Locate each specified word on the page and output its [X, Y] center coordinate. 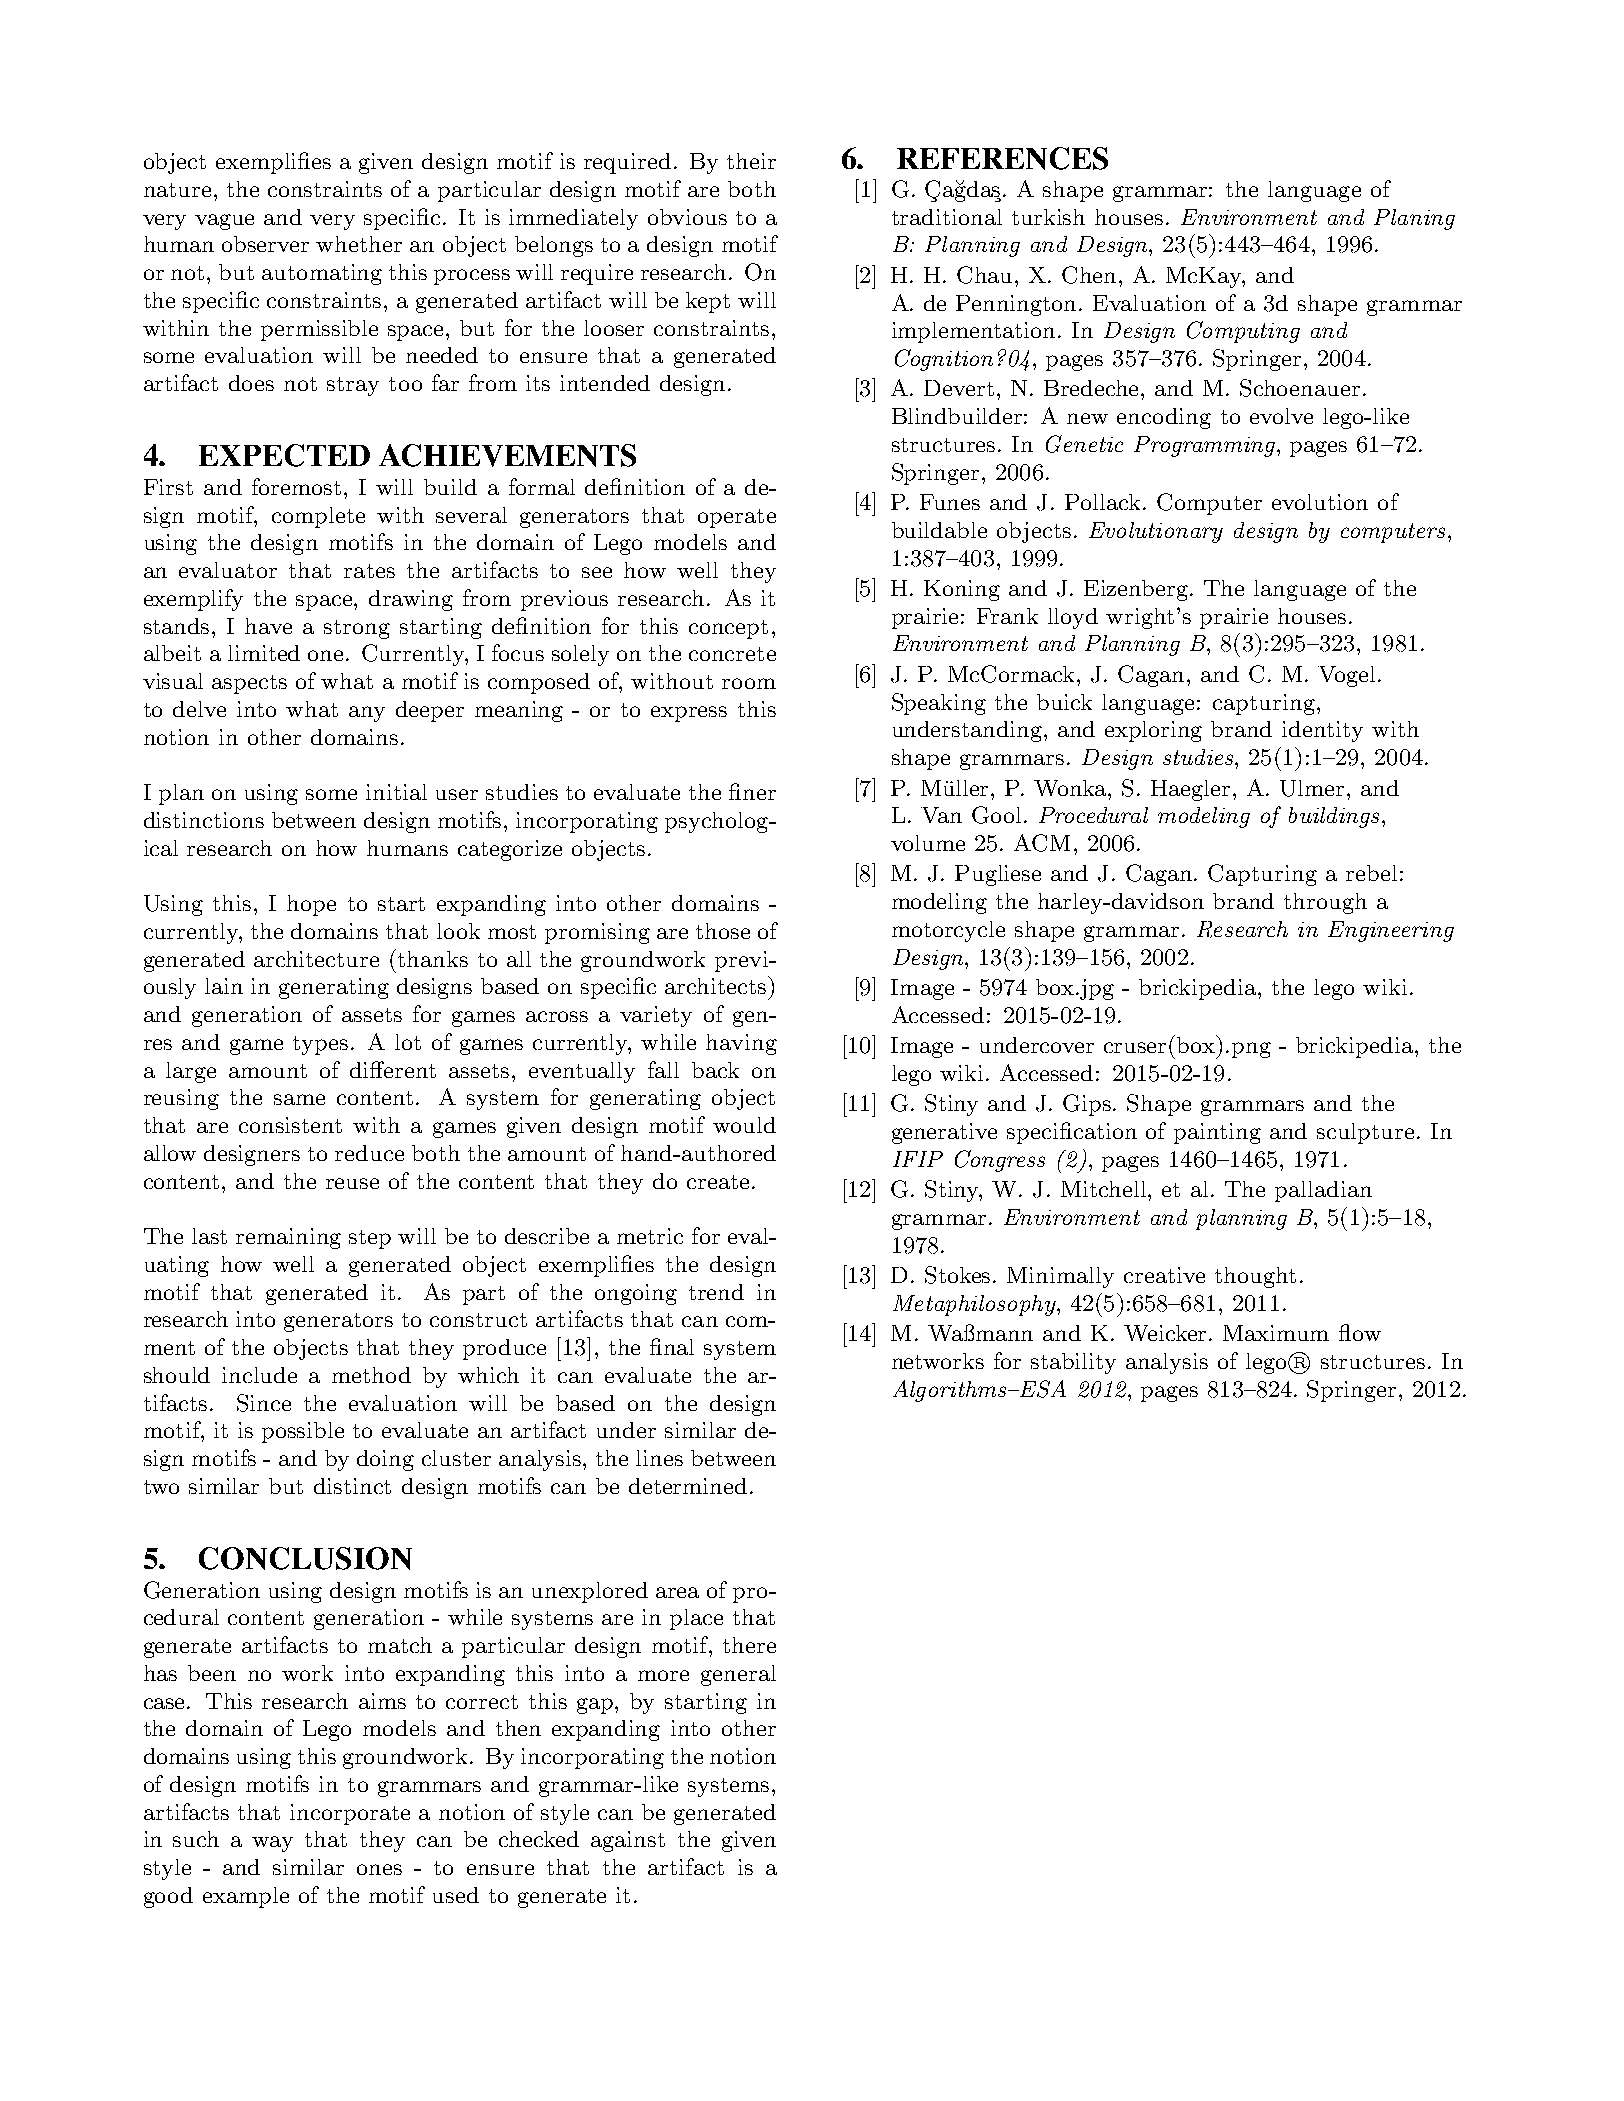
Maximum [1276, 1333]
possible [303, 1432]
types [320, 1045]
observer [265, 244]
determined [688, 1486]
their [751, 161]
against [628, 1841]
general [738, 1675]
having [741, 1044]
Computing [1243, 332]
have [268, 626]
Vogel [1346, 676]
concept [728, 629]
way [272, 1844]
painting [1217, 1133]
